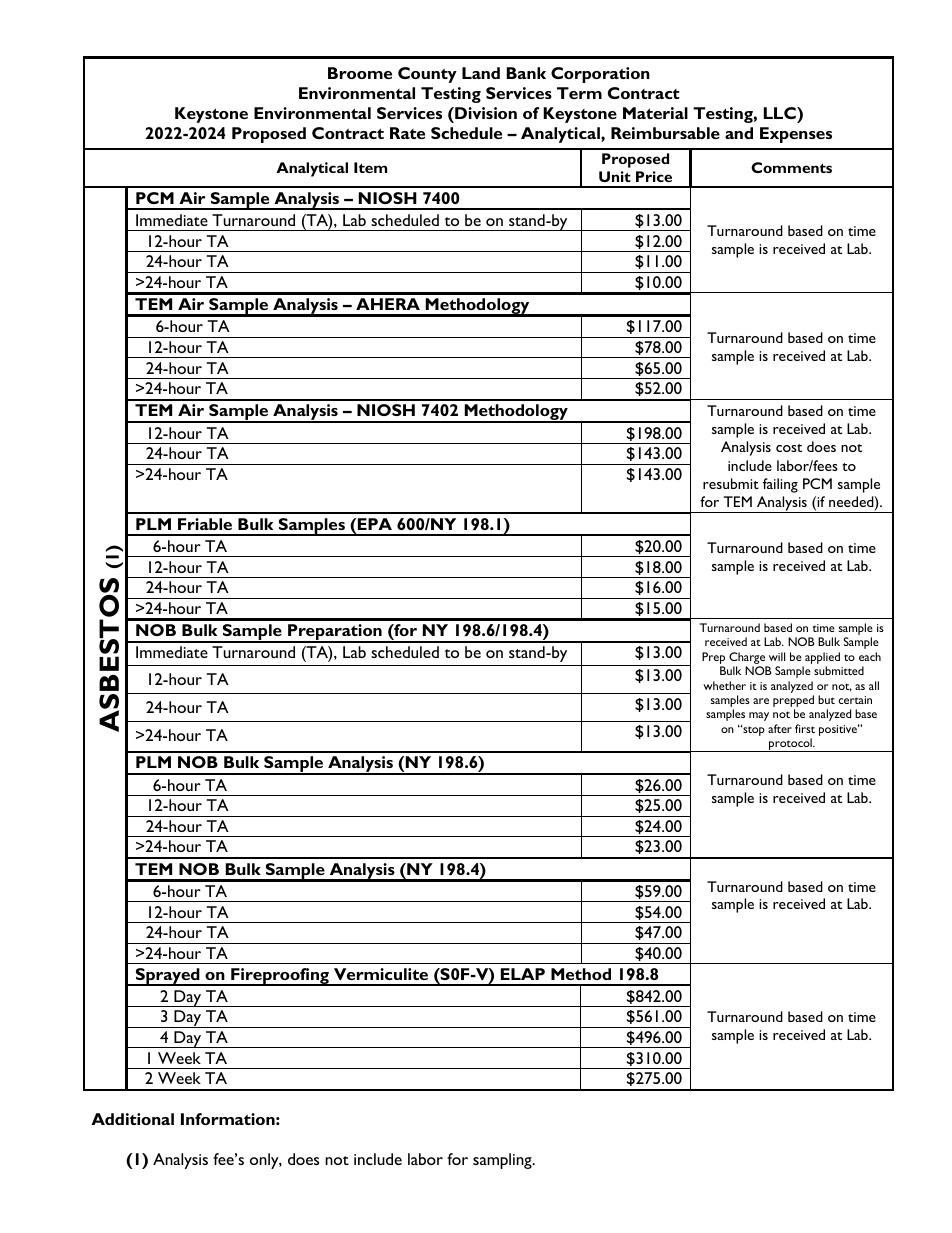 This page has height=1233, width=952. Describe the element at coordinates (789, 448) in the page. I see `cost` at that location.
